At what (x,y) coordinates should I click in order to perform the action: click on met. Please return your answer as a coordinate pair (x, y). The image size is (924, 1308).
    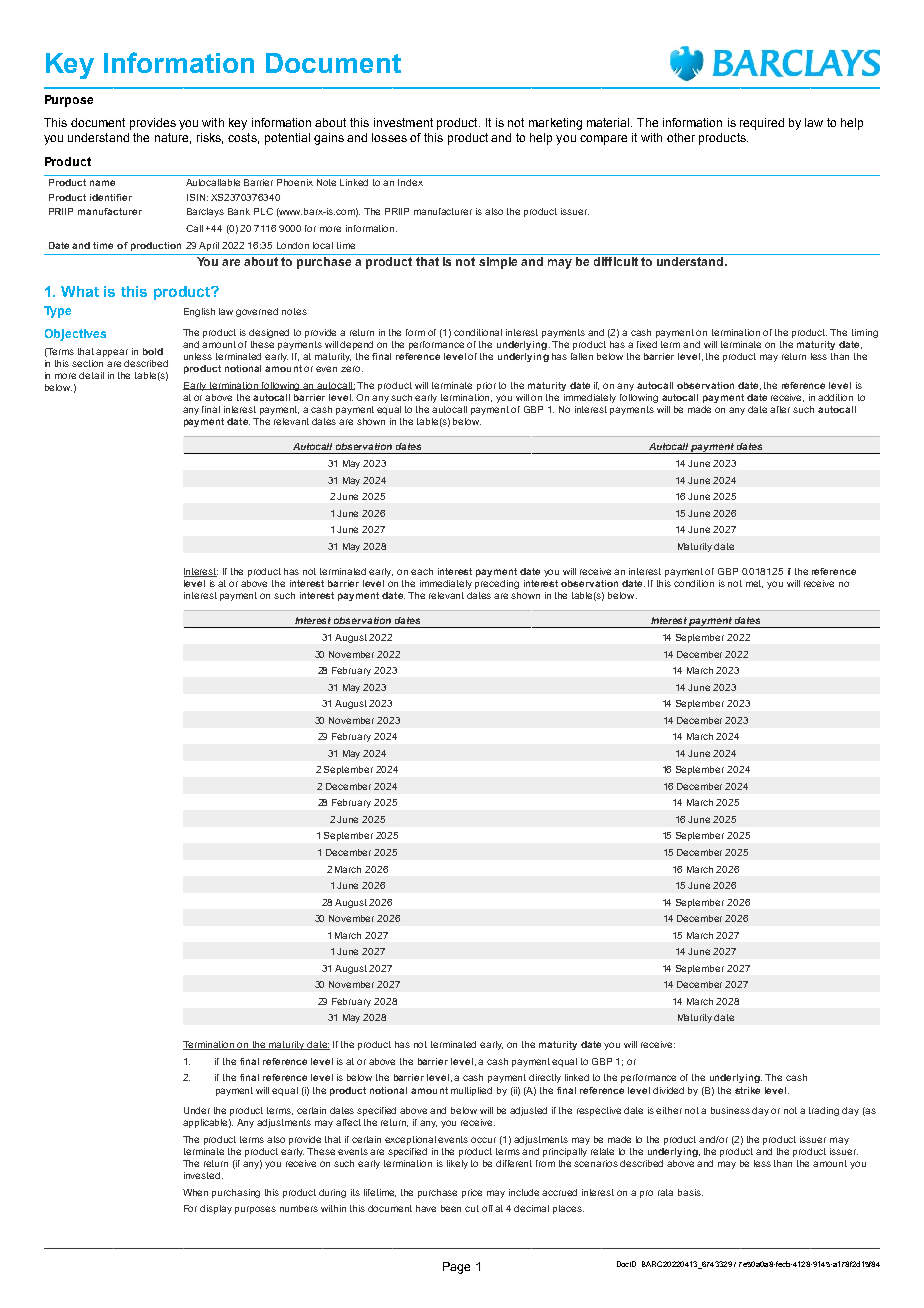
    Looking at the image, I should click on (754, 584).
